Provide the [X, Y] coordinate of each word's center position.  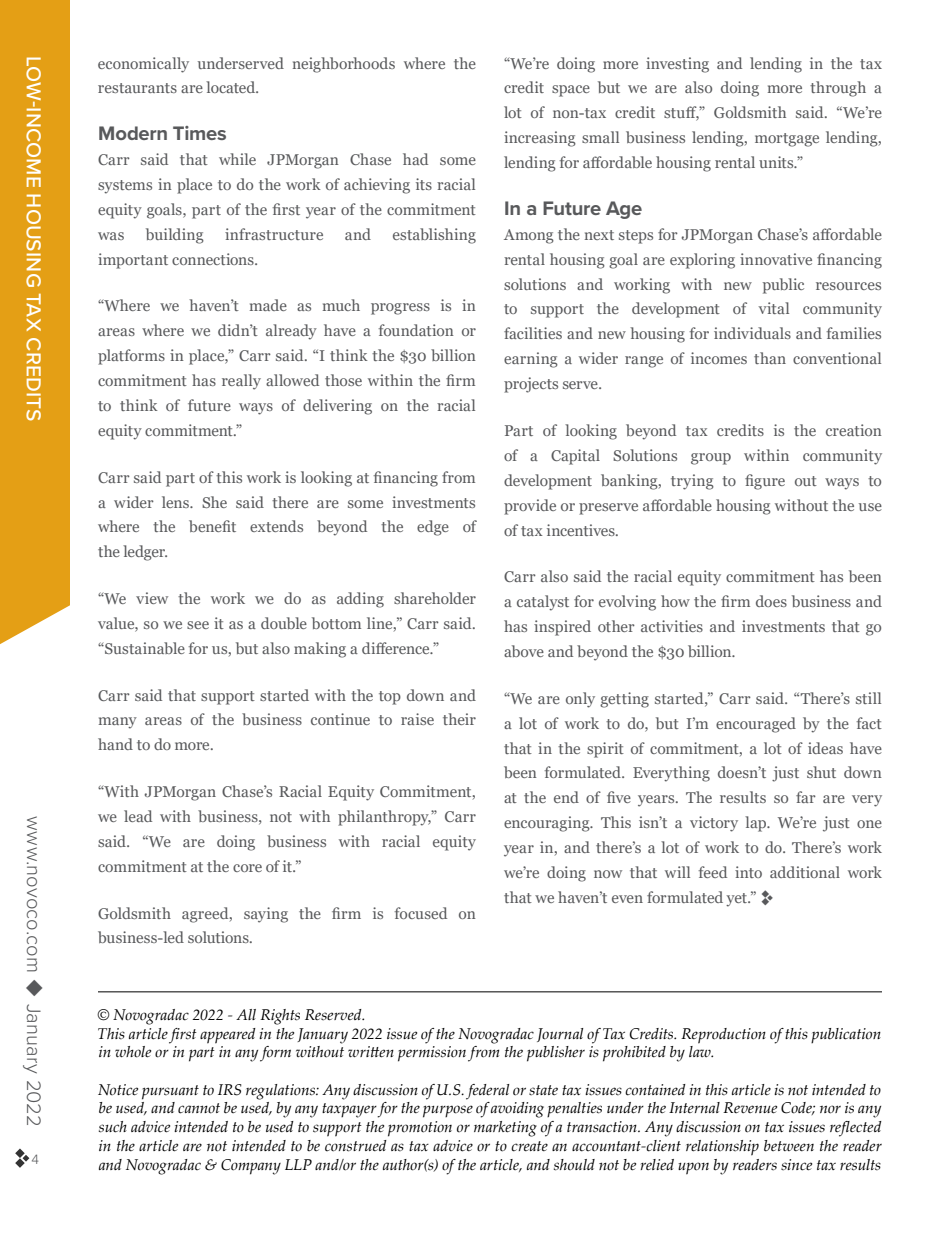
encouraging [548, 824]
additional [805, 872]
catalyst [543, 603]
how [675, 601]
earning [531, 360]
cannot [199, 1108]
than [770, 358]
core [247, 868]
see [198, 625]
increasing [540, 139]
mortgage [787, 140]
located [232, 87]
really [241, 382]
